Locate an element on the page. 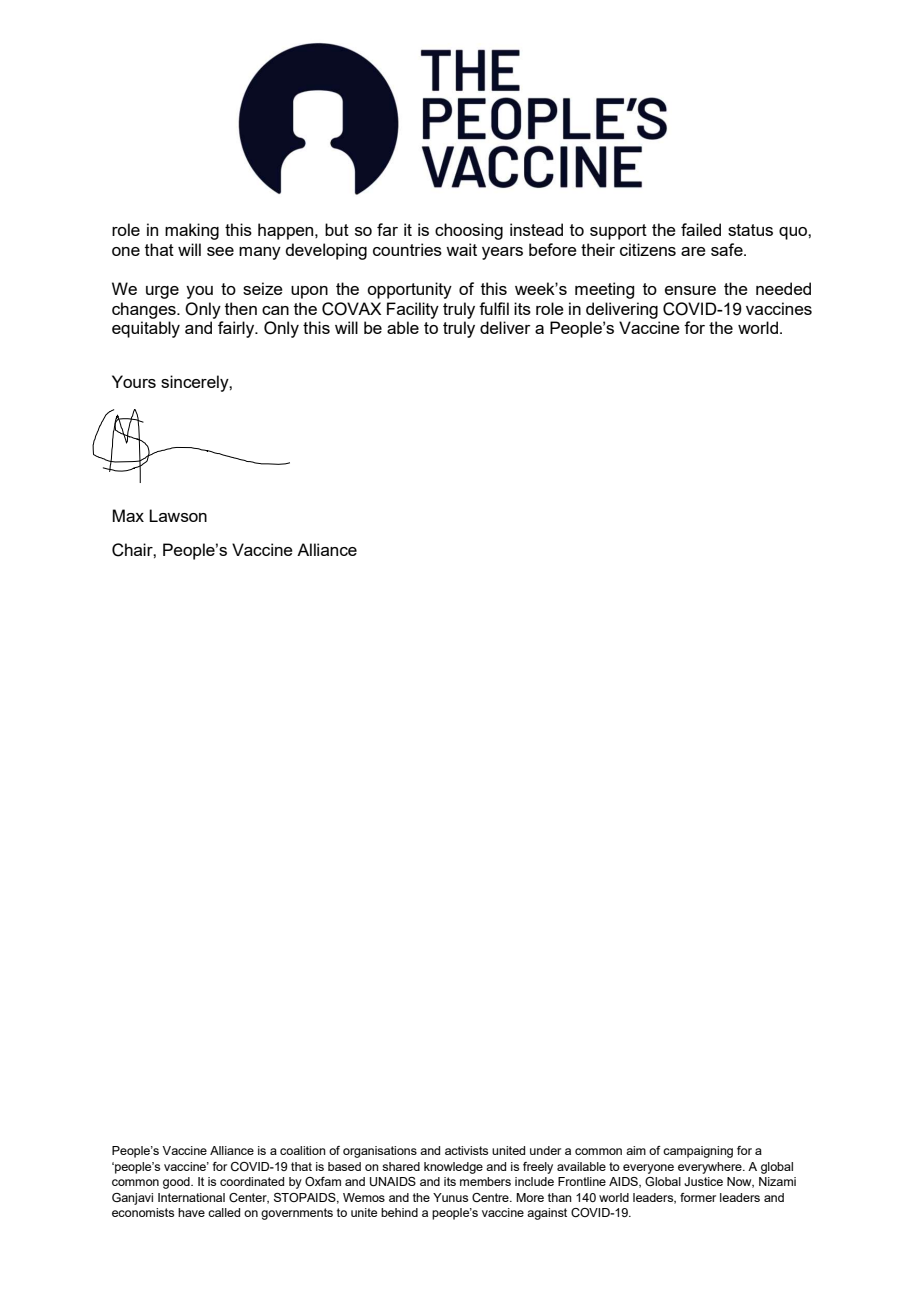 This page has height=1308, width=924. wait is located at coordinates (461, 249).
